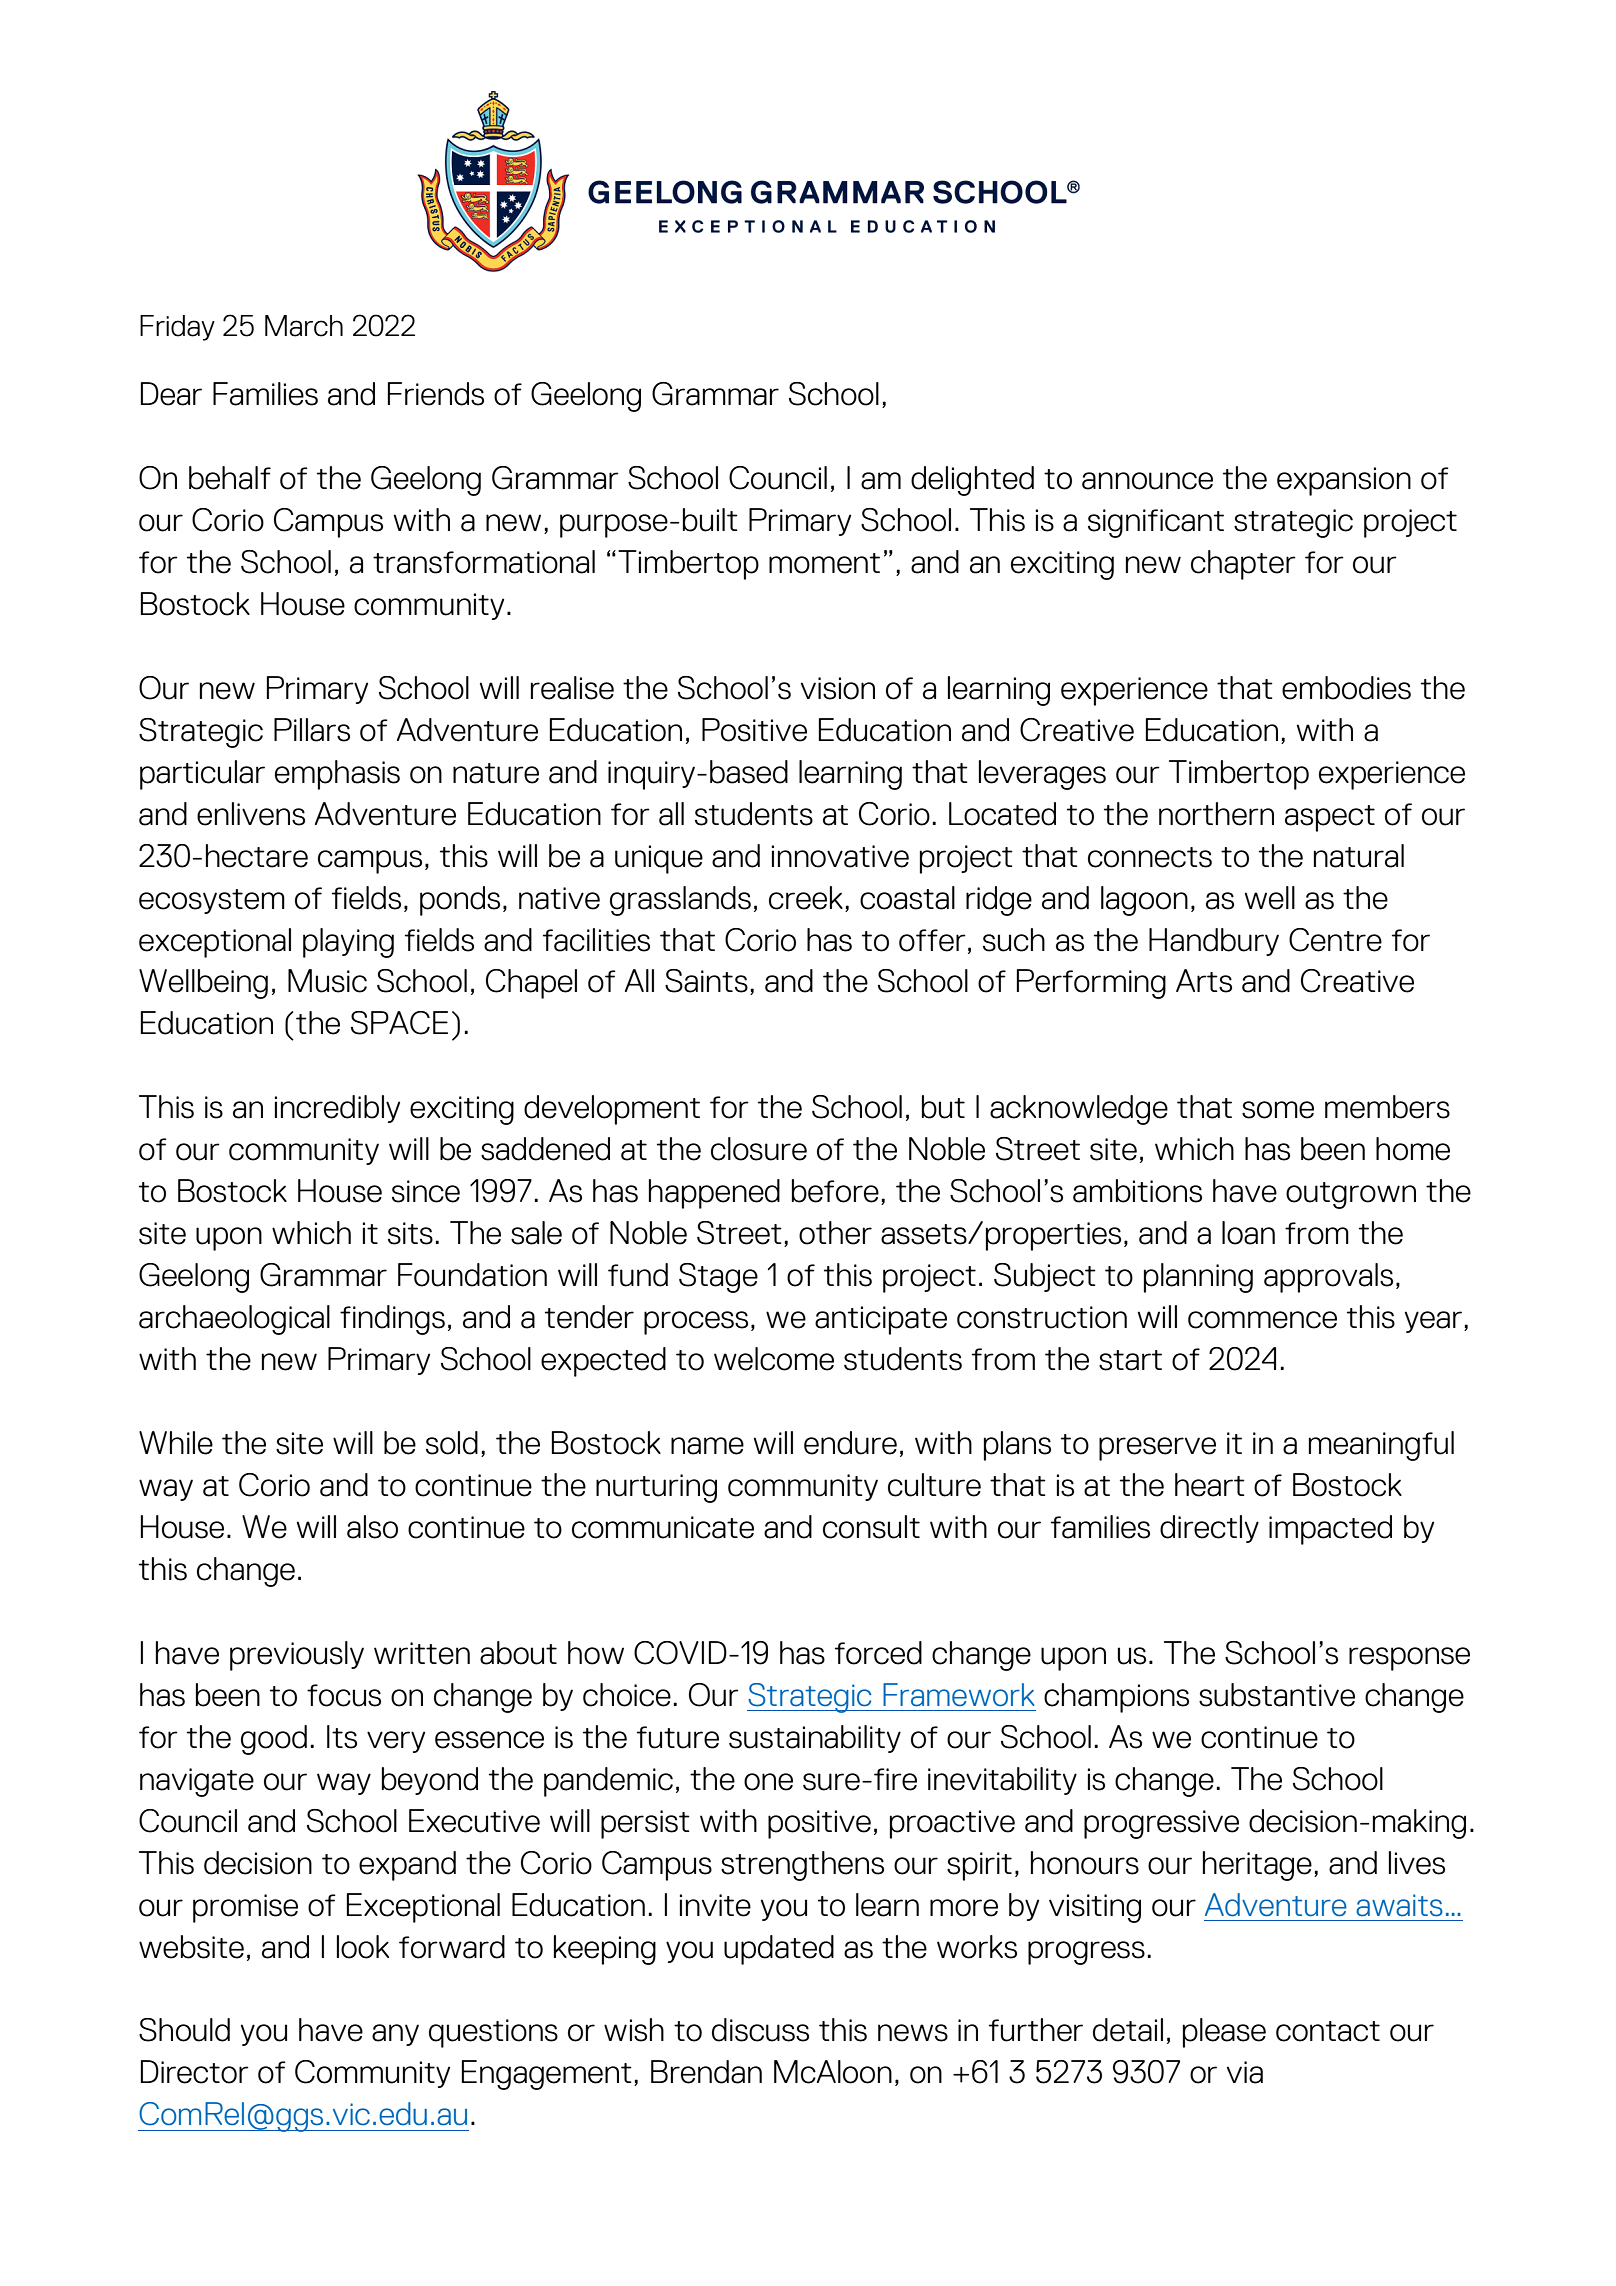 The width and height of the screenshot is (1616, 2286). What do you see at coordinates (1210, 1485) in the screenshot?
I see `heart` at bounding box center [1210, 1485].
